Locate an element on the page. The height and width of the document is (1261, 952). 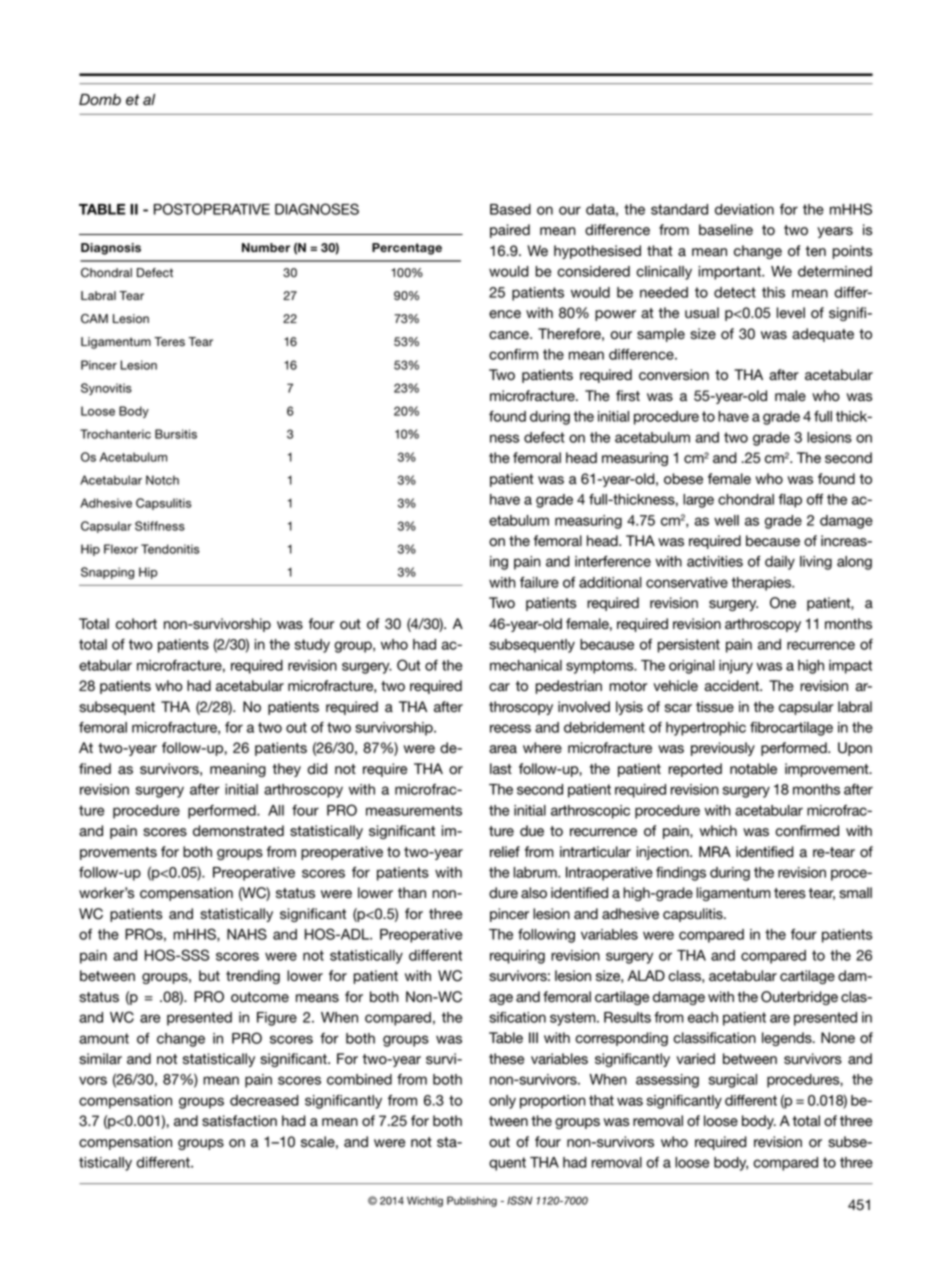
paired is located at coordinates (510, 231).
